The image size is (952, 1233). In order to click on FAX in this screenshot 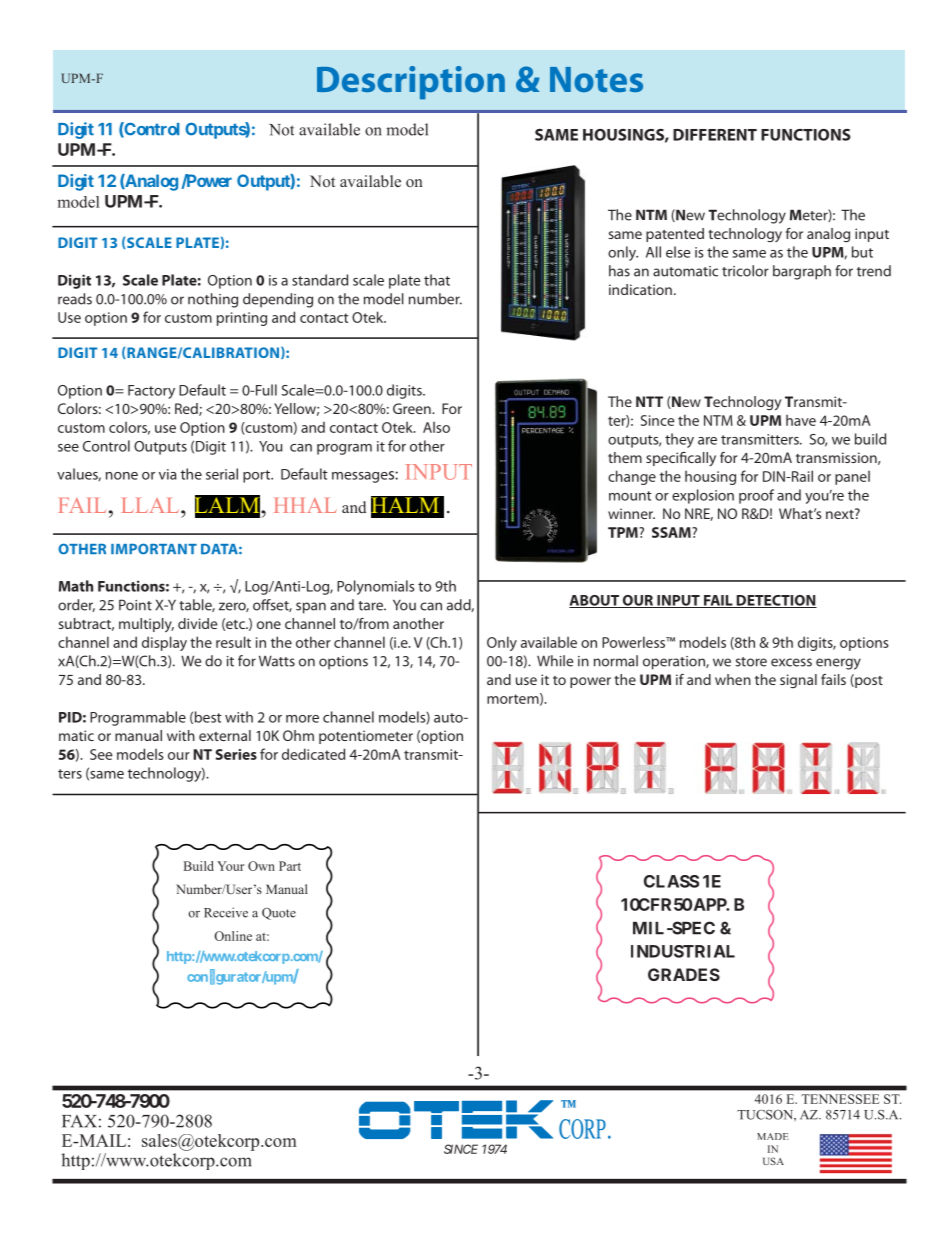, I will do `click(79, 1121)`.
